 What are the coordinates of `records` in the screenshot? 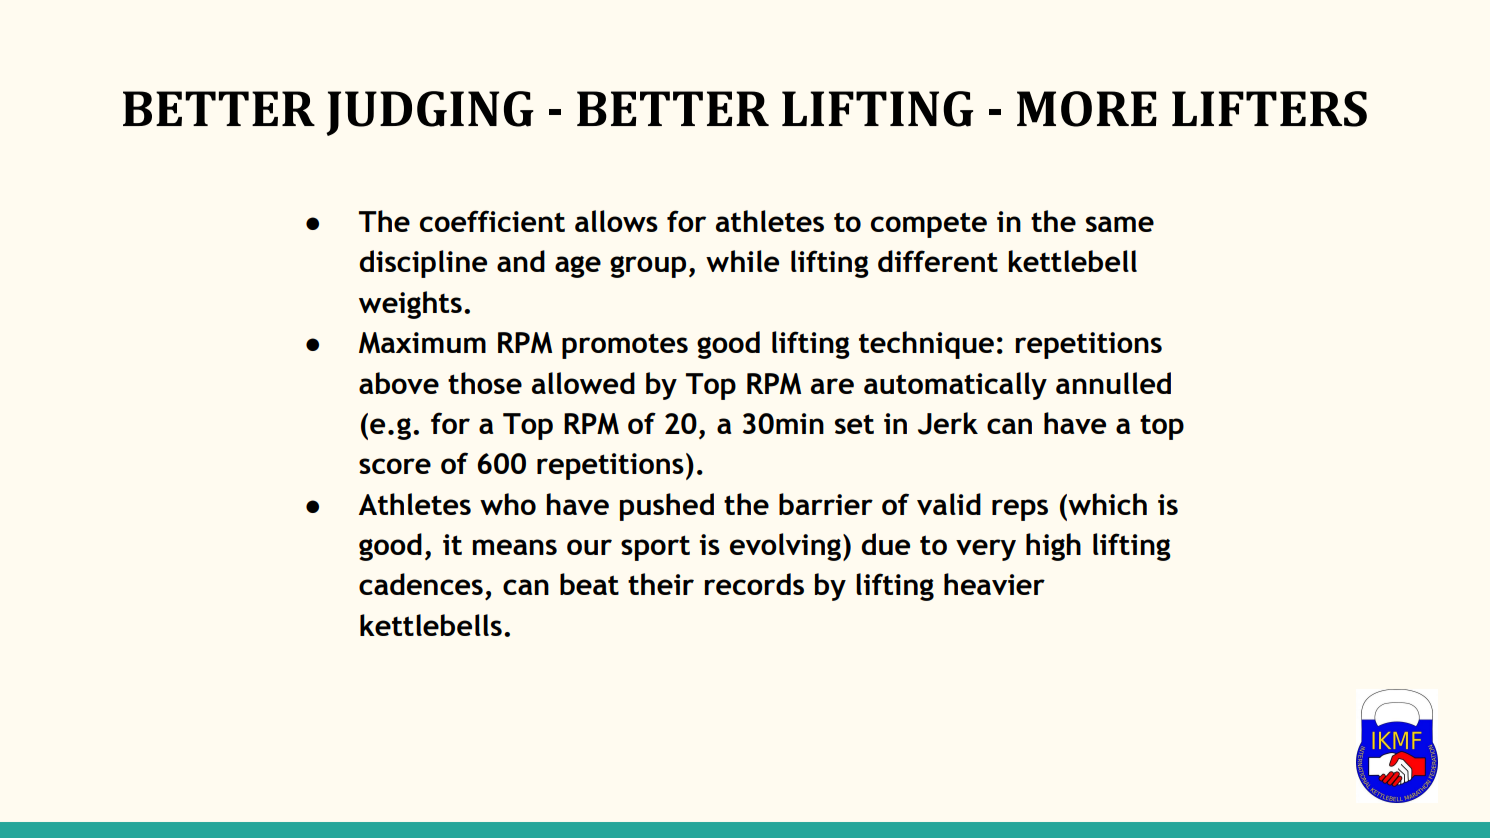 It's located at (754, 584).
